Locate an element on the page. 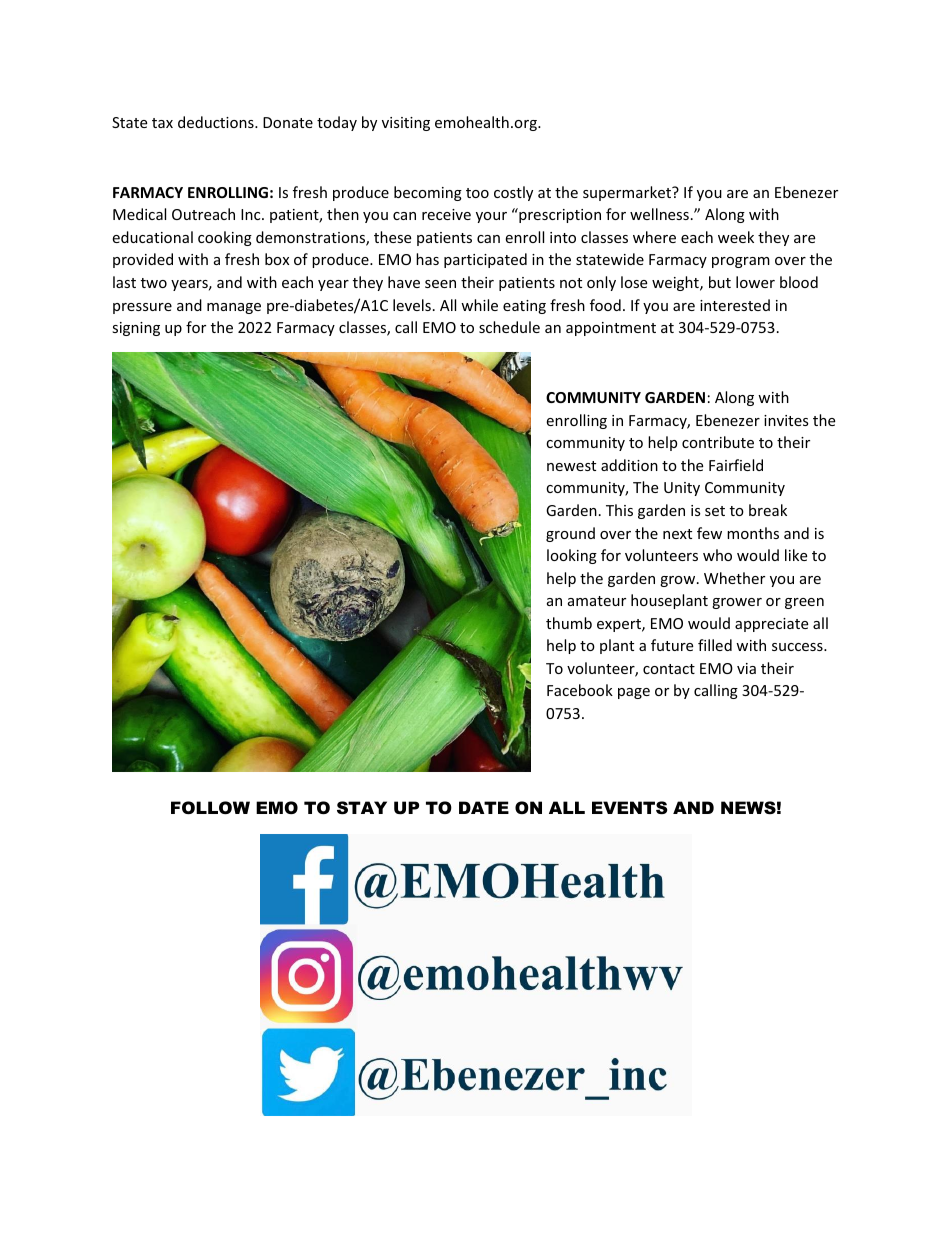 Image resolution: width=952 pixels, height=1233 pixels. Fairfield is located at coordinates (736, 465).
